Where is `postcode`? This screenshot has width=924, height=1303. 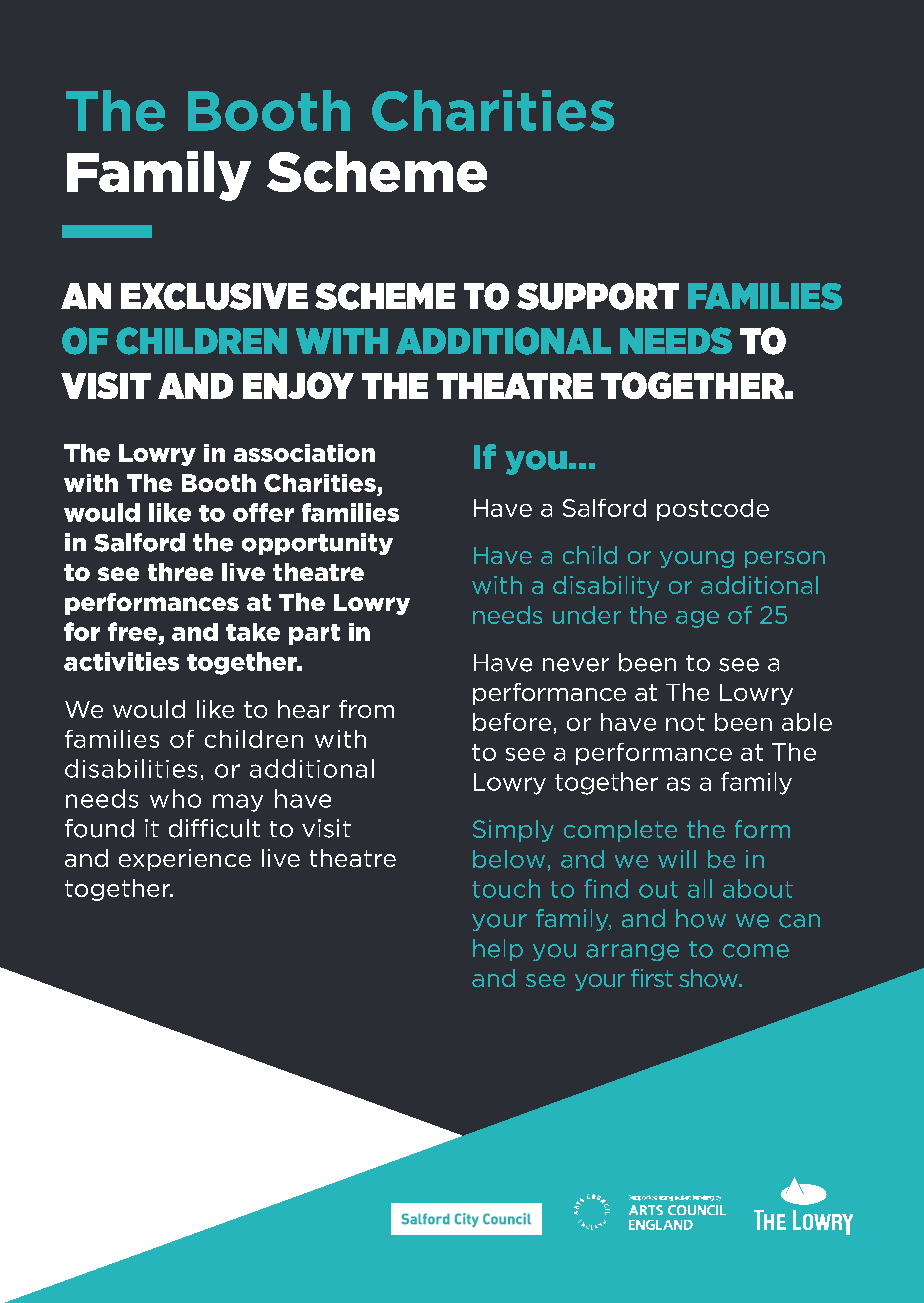
postcode is located at coordinates (713, 510).
